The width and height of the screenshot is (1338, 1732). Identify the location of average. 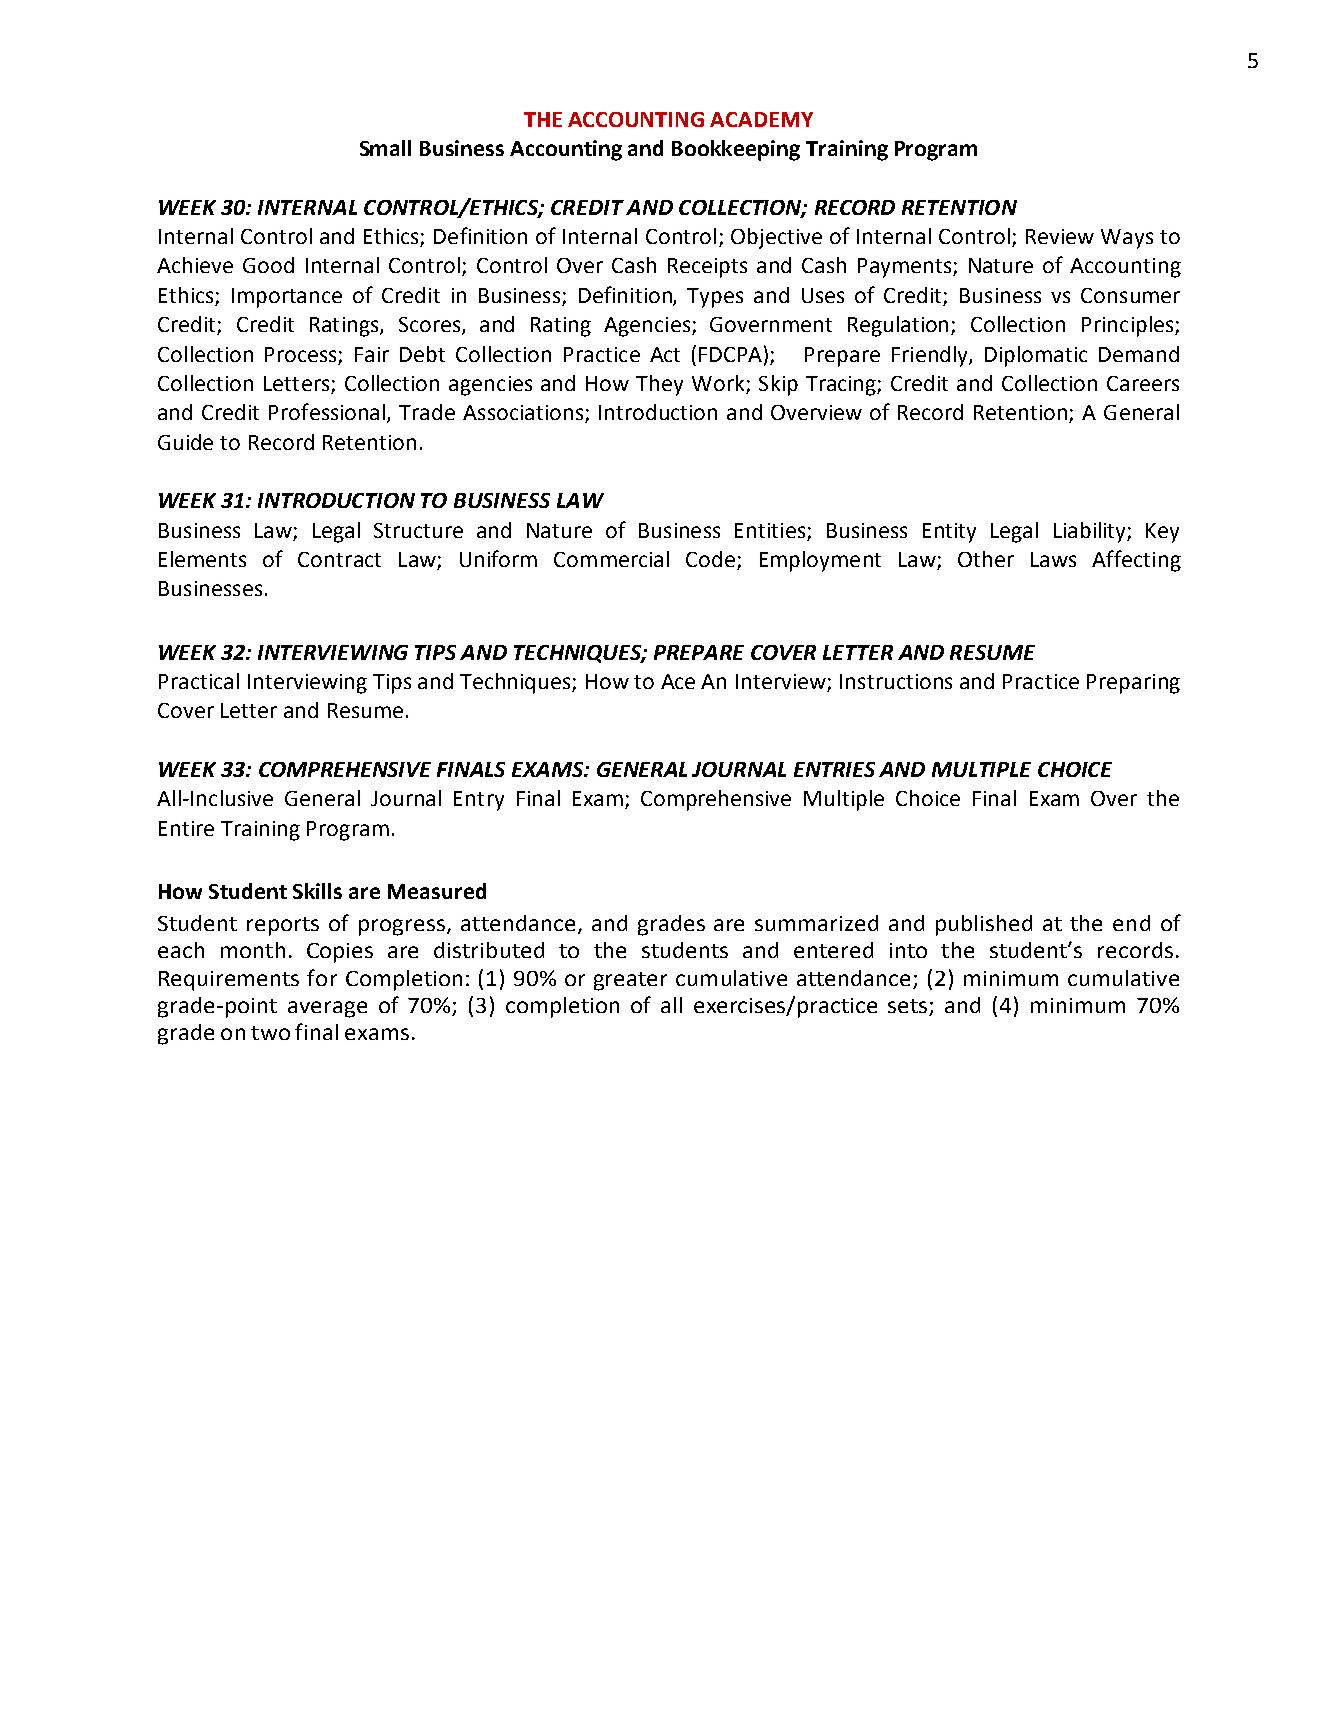
(327, 1009).
